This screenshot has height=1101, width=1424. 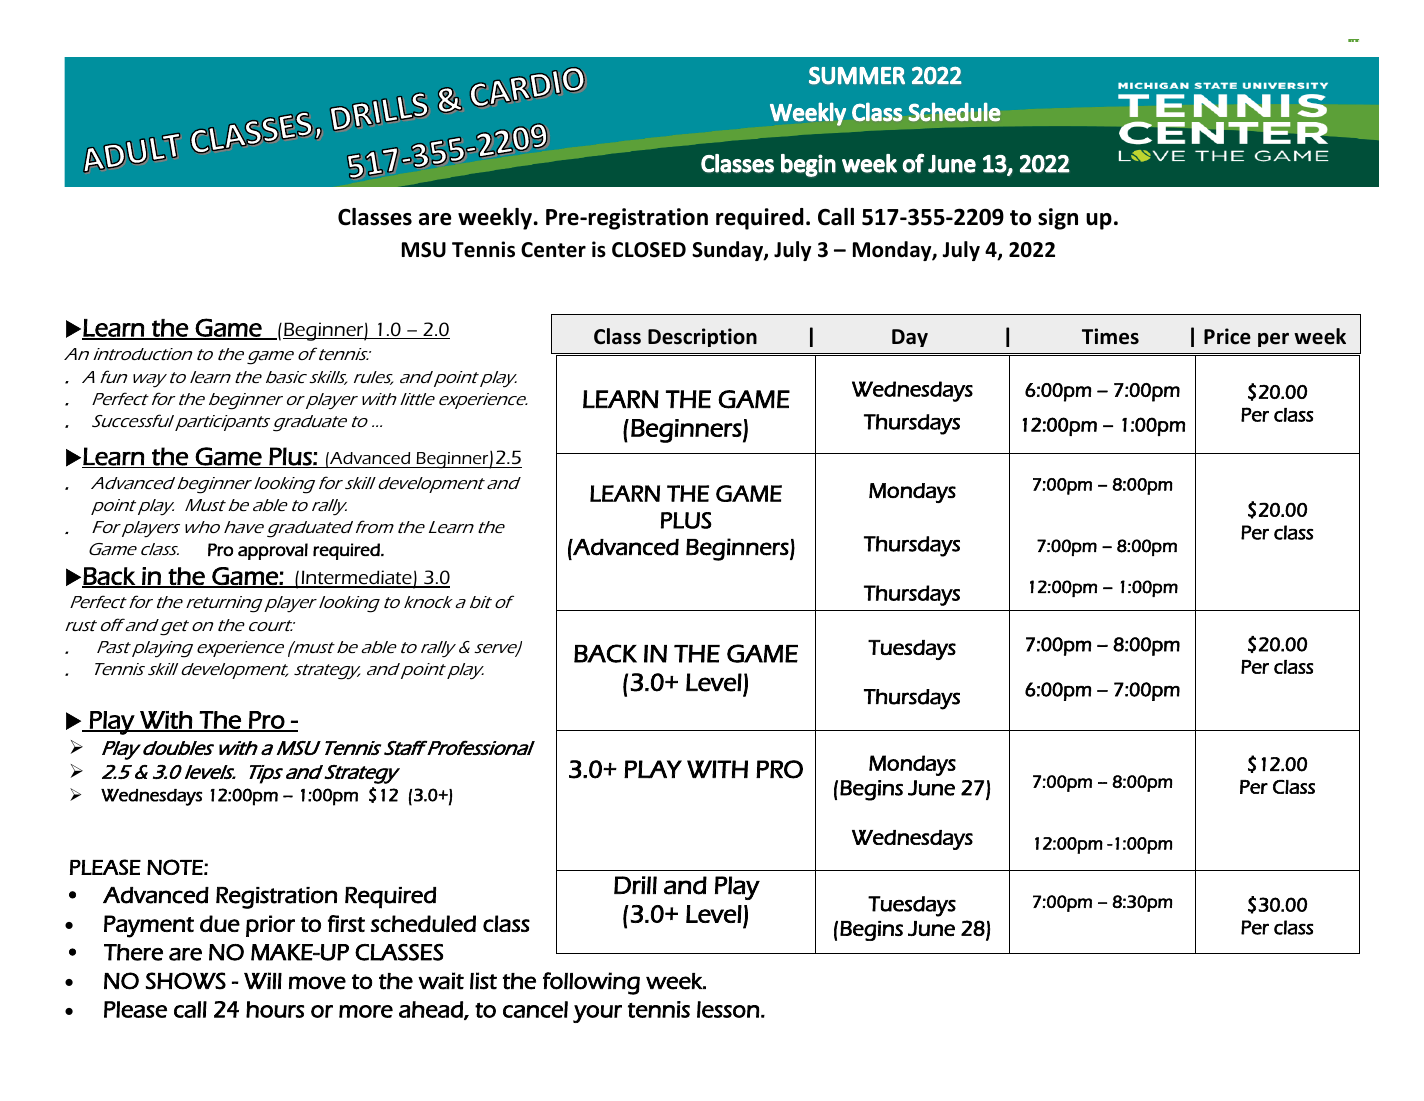 What do you see at coordinates (597, 1014) in the screenshot?
I see `your` at bounding box center [597, 1014].
